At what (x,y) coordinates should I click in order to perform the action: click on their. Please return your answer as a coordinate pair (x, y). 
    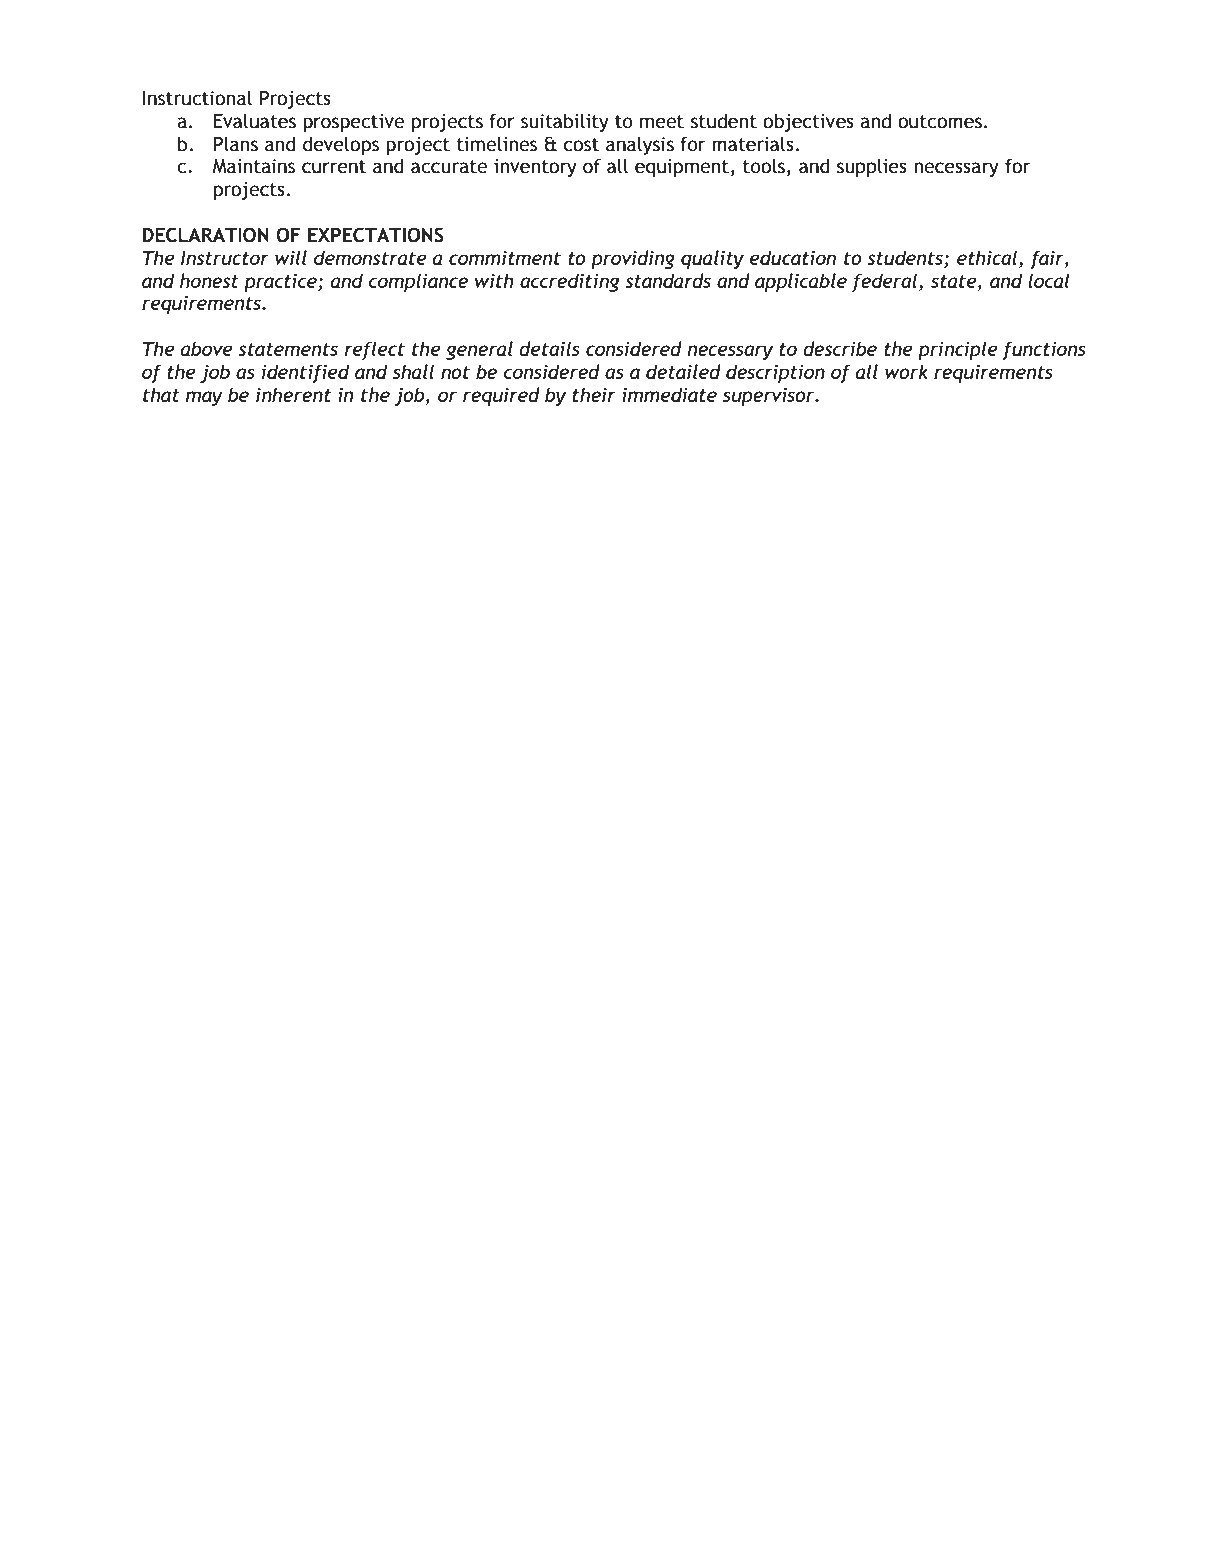
    Looking at the image, I should click on (594, 394).
